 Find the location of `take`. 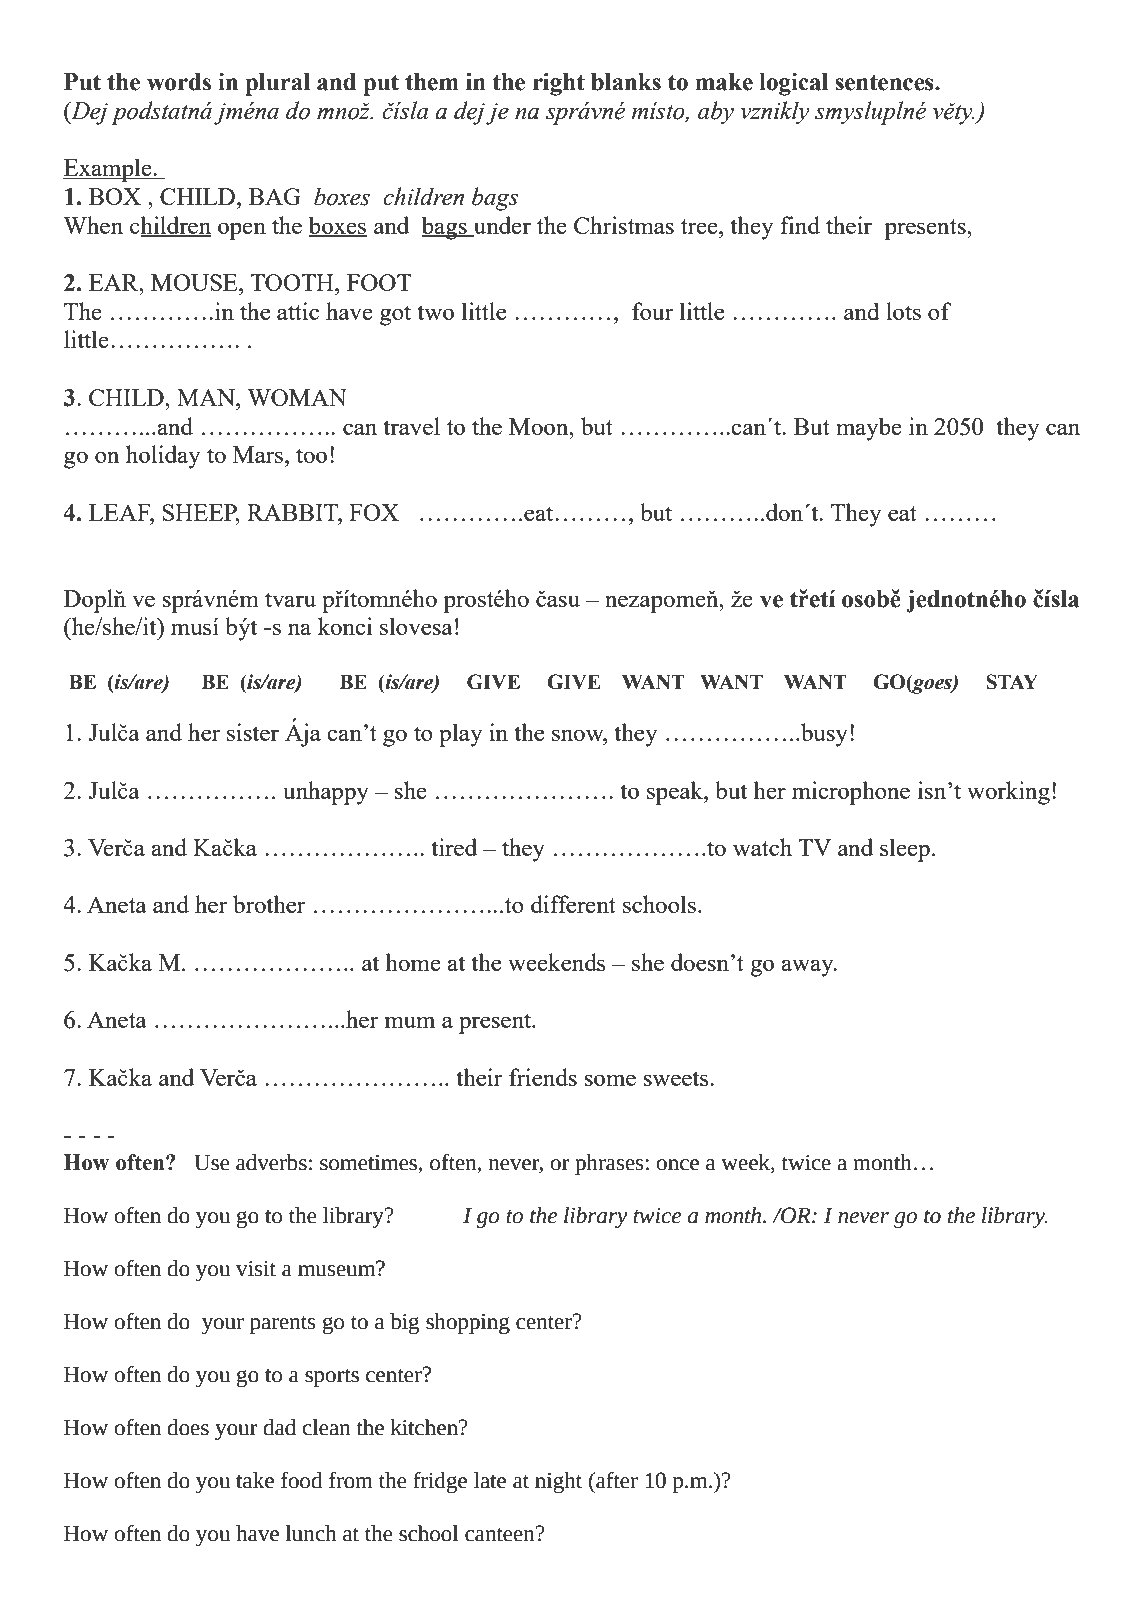

take is located at coordinates (255, 1480).
